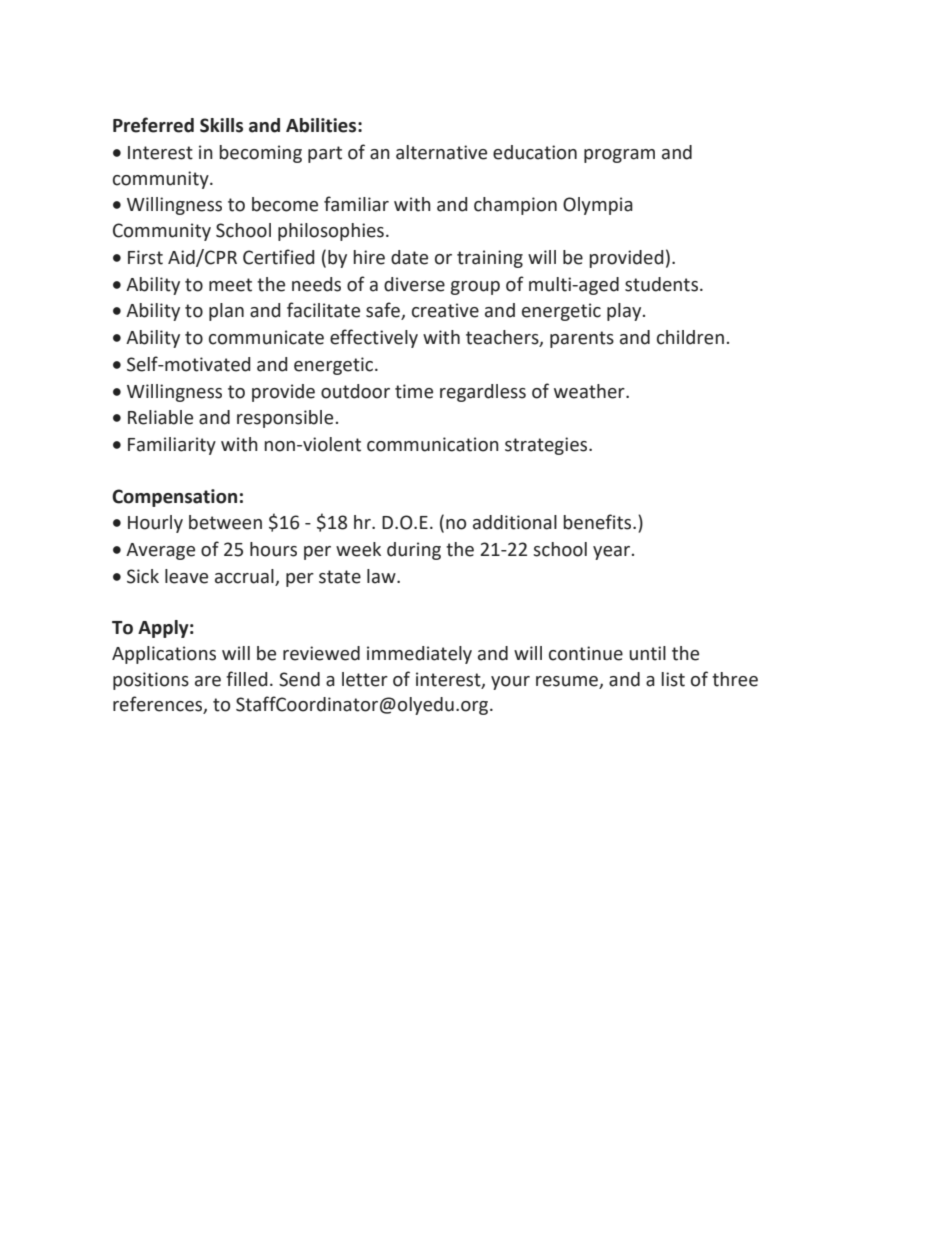 This screenshot has width=952, height=1233. I want to click on benefits, so click(598, 522).
